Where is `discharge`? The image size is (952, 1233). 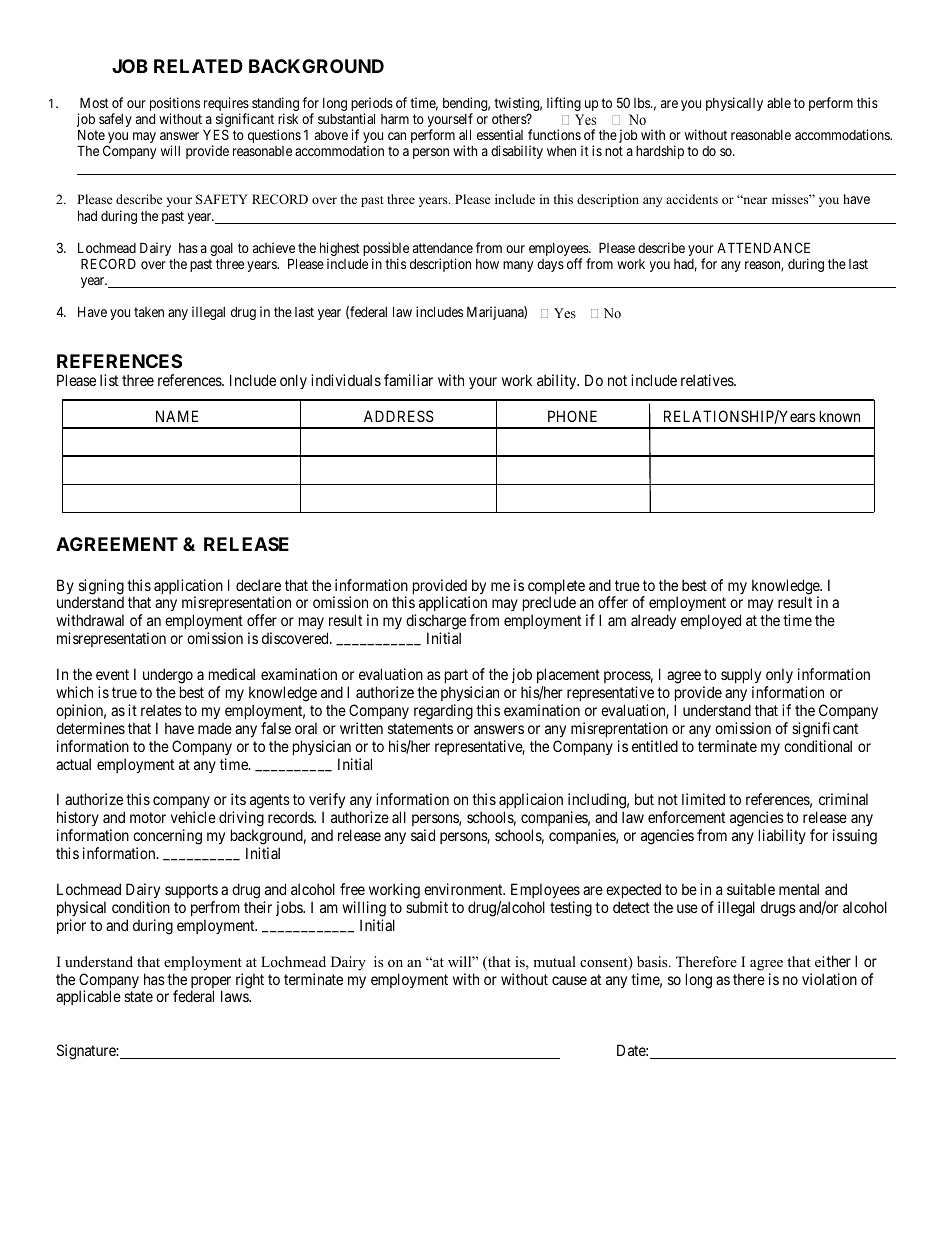
discharge is located at coordinates (436, 623).
